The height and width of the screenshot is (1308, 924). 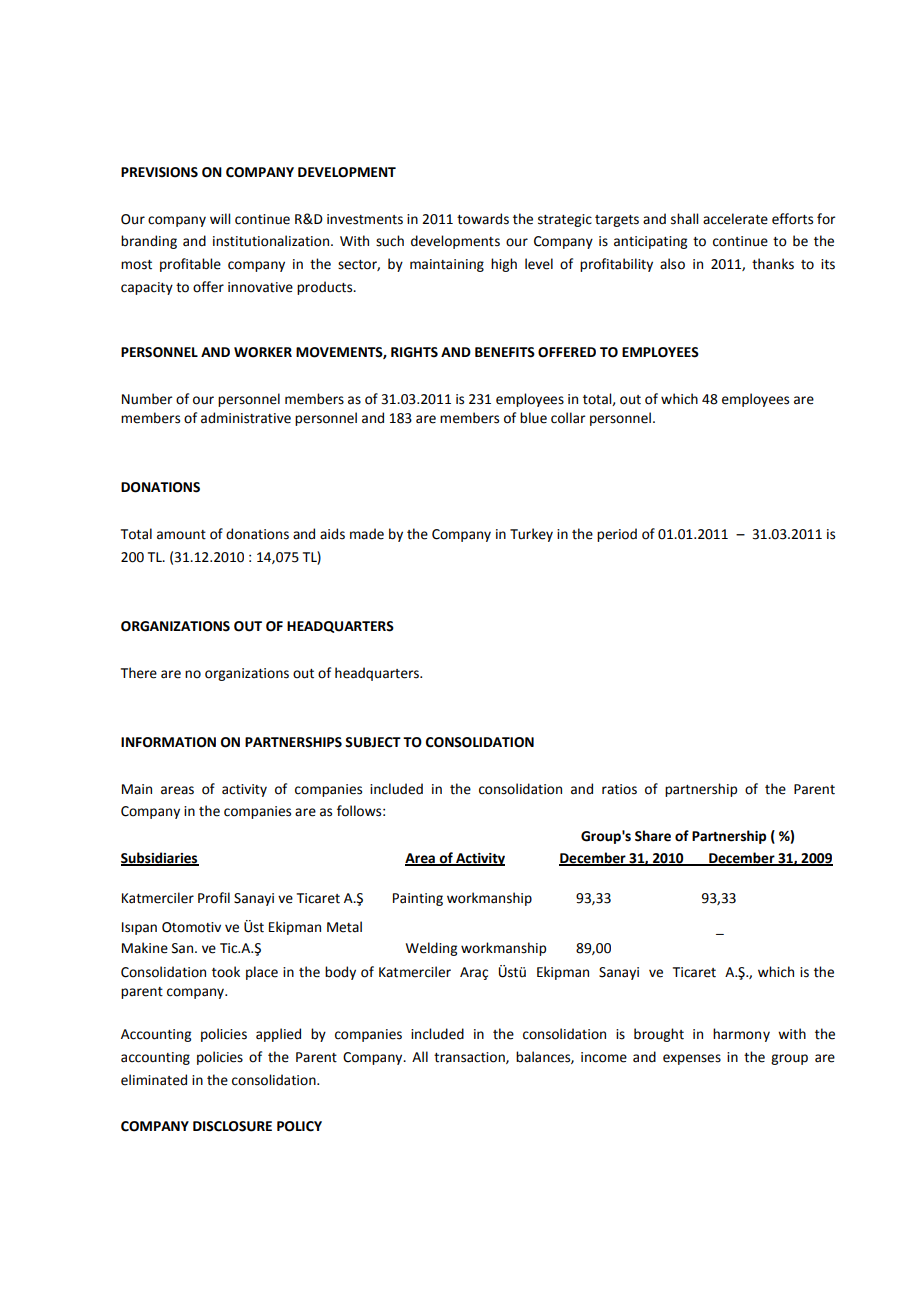 I want to click on towards, so click(x=483, y=219).
